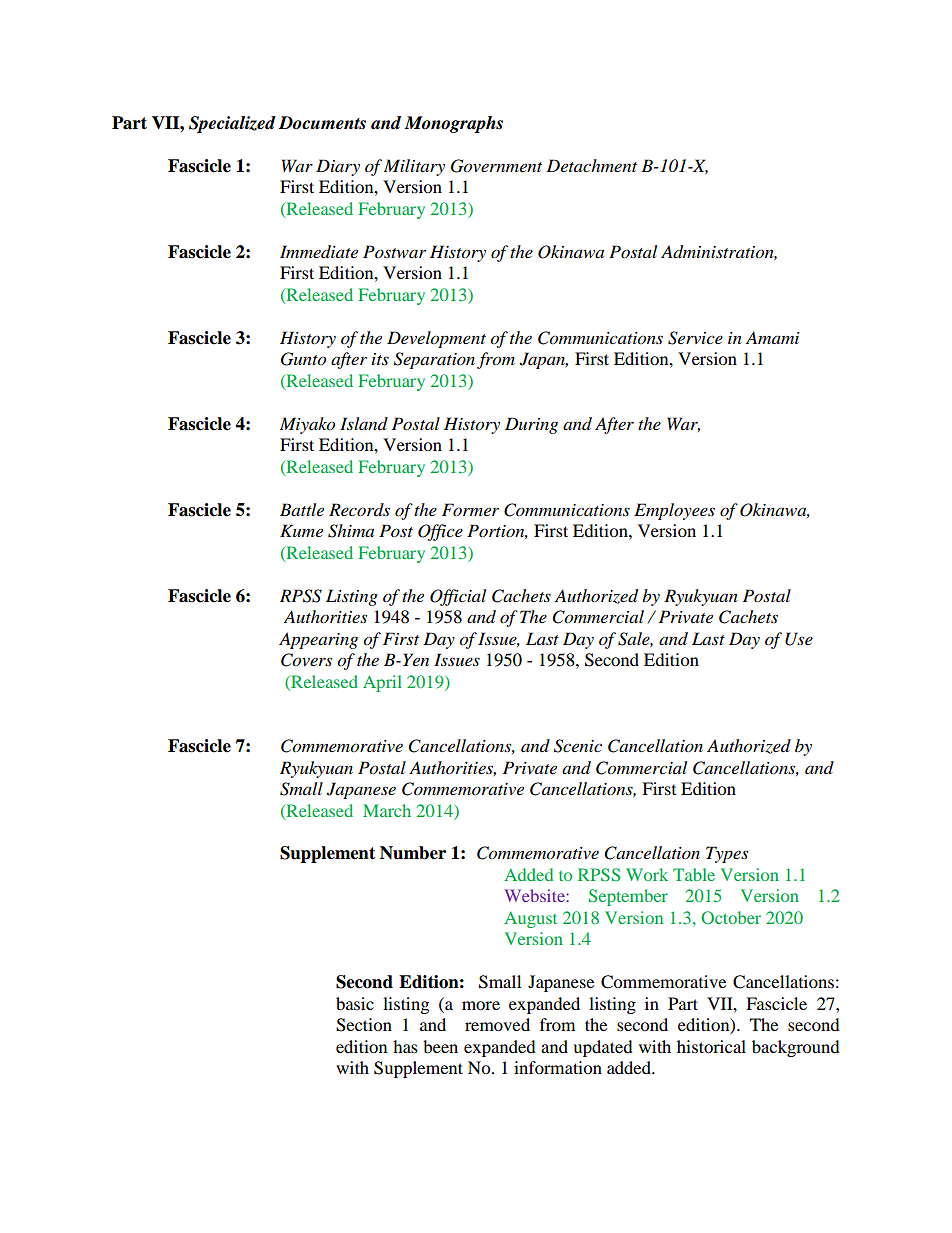 The height and width of the screenshot is (1233, 952). What do you see at coordinates (531, 425) in the screenshot?
I see `During` at bounding box center [531, 425].
